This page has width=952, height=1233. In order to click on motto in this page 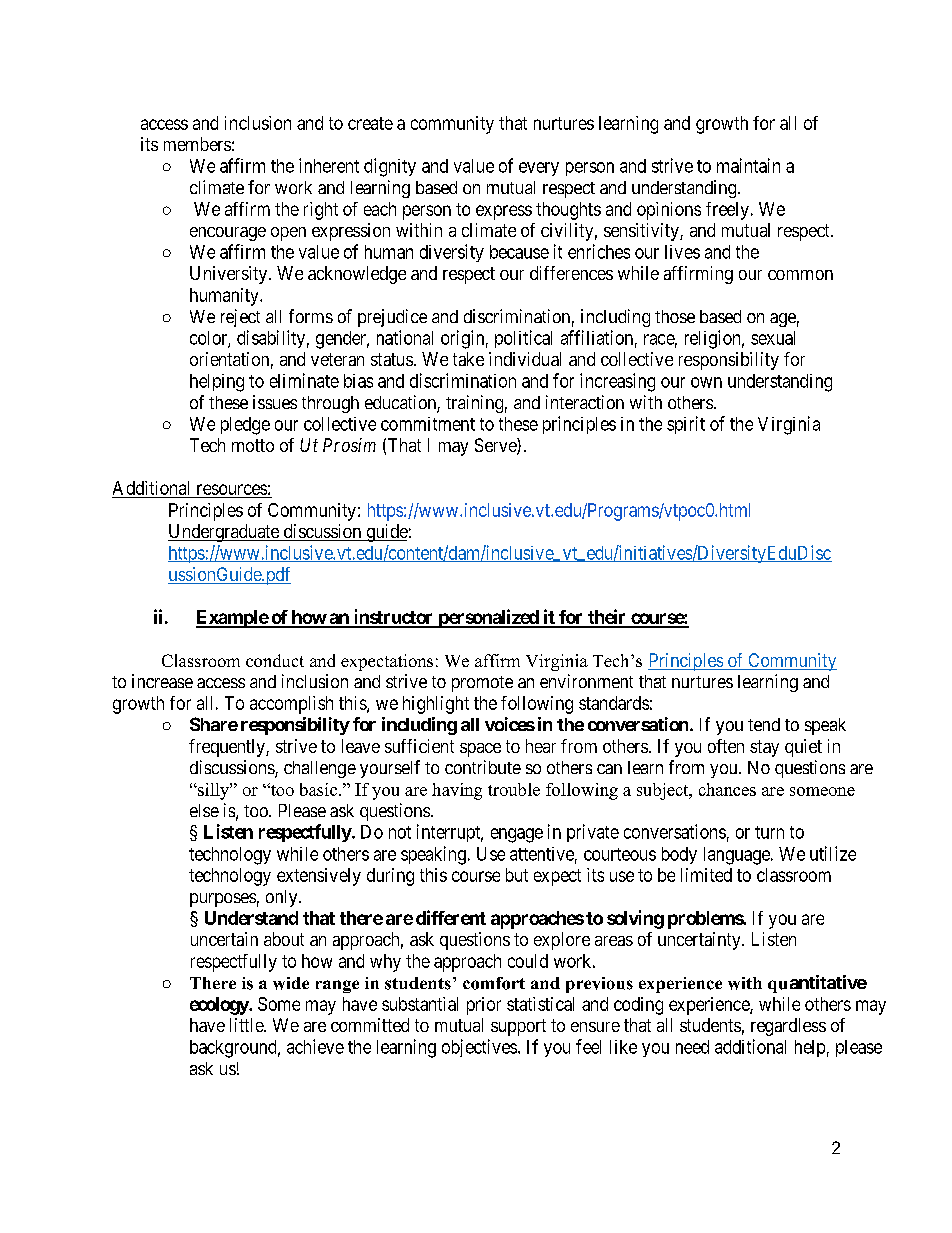, I will do `click(253, 445)`.
